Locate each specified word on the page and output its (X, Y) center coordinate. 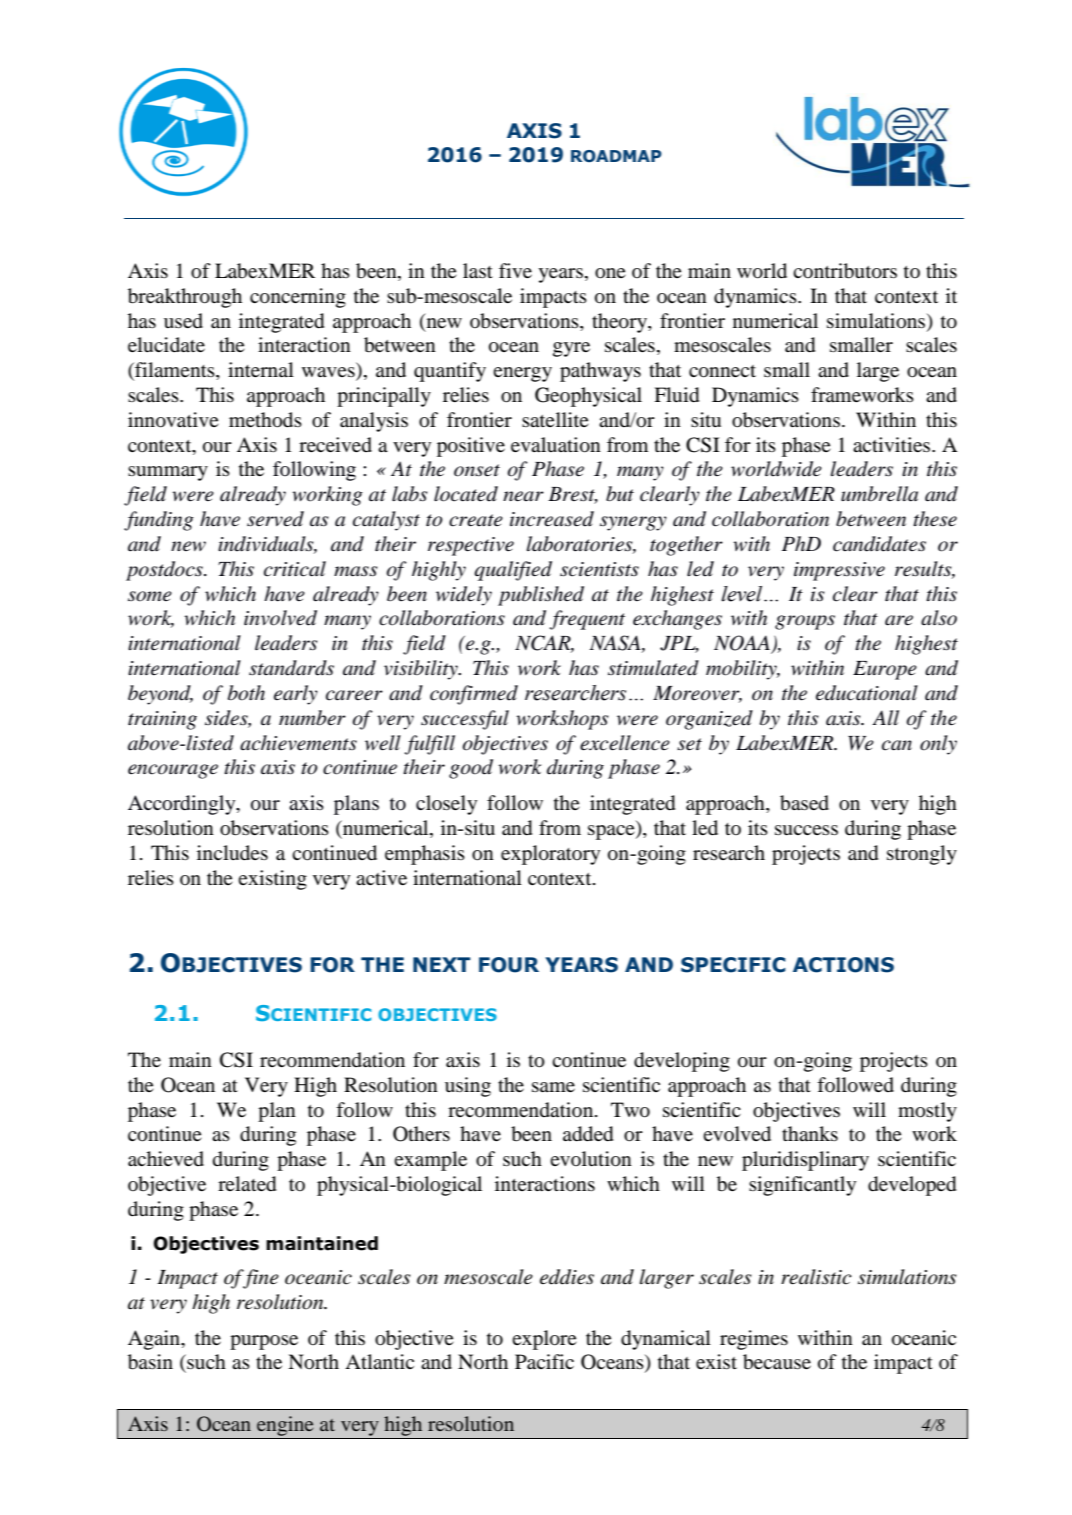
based (804, 803)
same (553, 1087)
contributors (845, 271)
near (523, 496)
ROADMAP (616, 156)
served (275, 519)
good (471, 769)
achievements (298, 743)
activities (893, 444)
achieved (166, 1158)
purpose (264, 1342)
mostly (927, 1112)
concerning (298, 298)
